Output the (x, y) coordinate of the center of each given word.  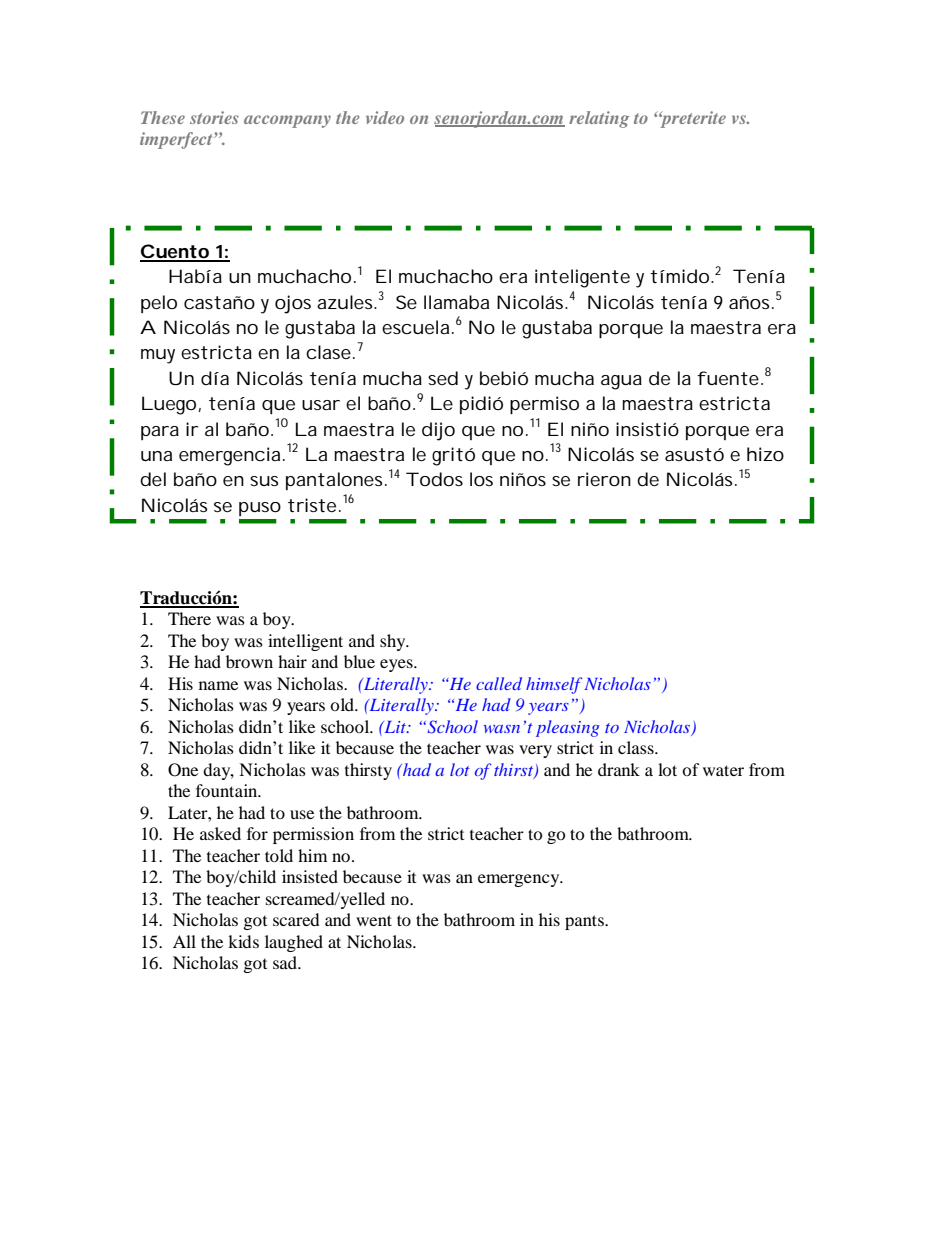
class (637, 747)
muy (158, 356)
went (374, 920)
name (218, 685)
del (153, 479)
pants (585, 922)
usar (321, 405)
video (385, 117)
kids (243, 941)
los (481, 479)
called (499, 683)
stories (214, 117)
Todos (434, 479)
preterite (692, 119)
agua (621, 382)
